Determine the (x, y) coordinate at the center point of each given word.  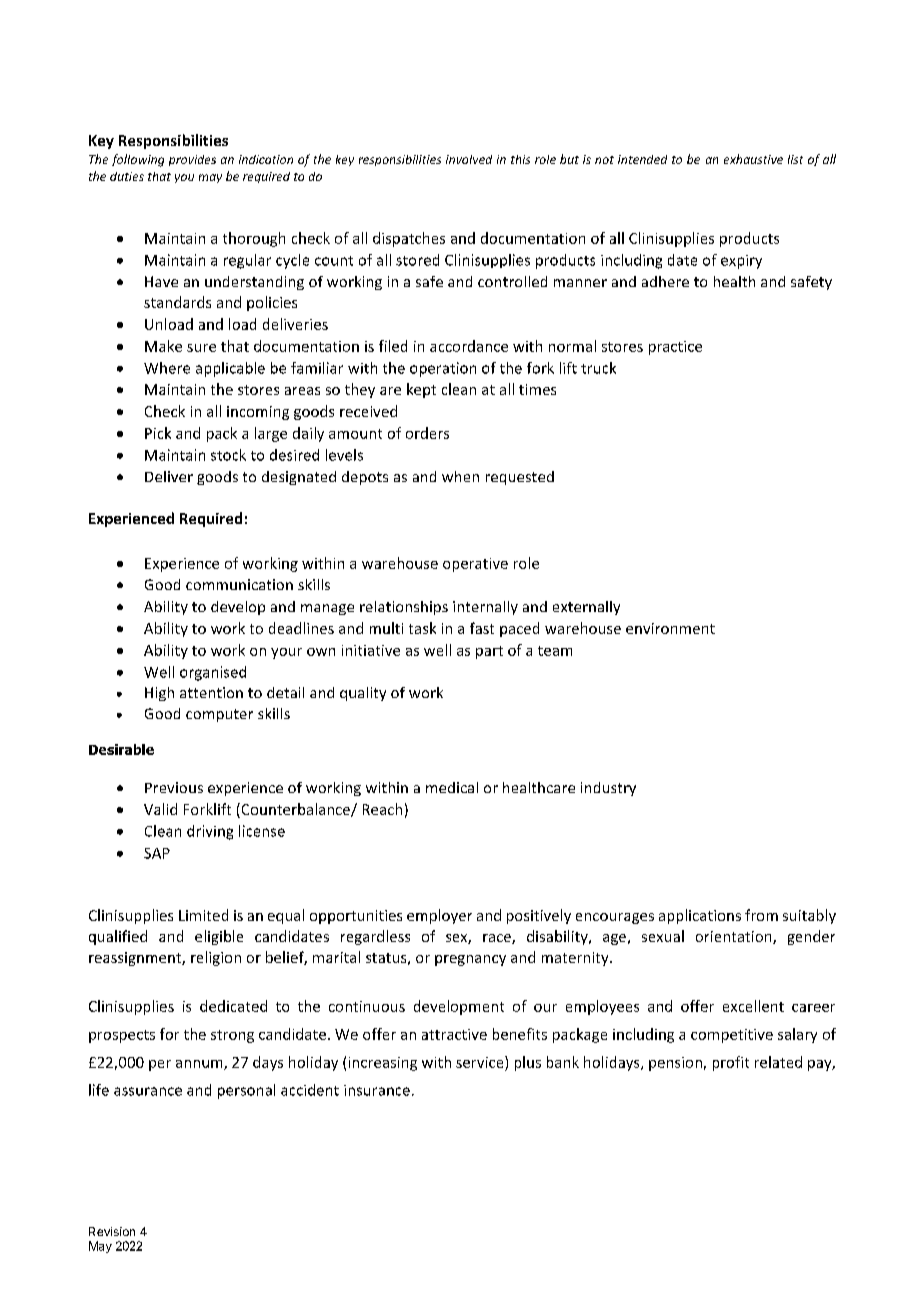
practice (675, 348)
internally (485, 608)
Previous (174, 787)
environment (670, 628)
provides (192, 160)
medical (452, 787)
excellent (753, 1006)
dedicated (233, 1006)
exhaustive (753, 159)
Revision (112, 1231)
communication (239, 584)
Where (167, 368)
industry (608, 789)
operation (443, 369)
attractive (454, 1034)
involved (469, 159)
